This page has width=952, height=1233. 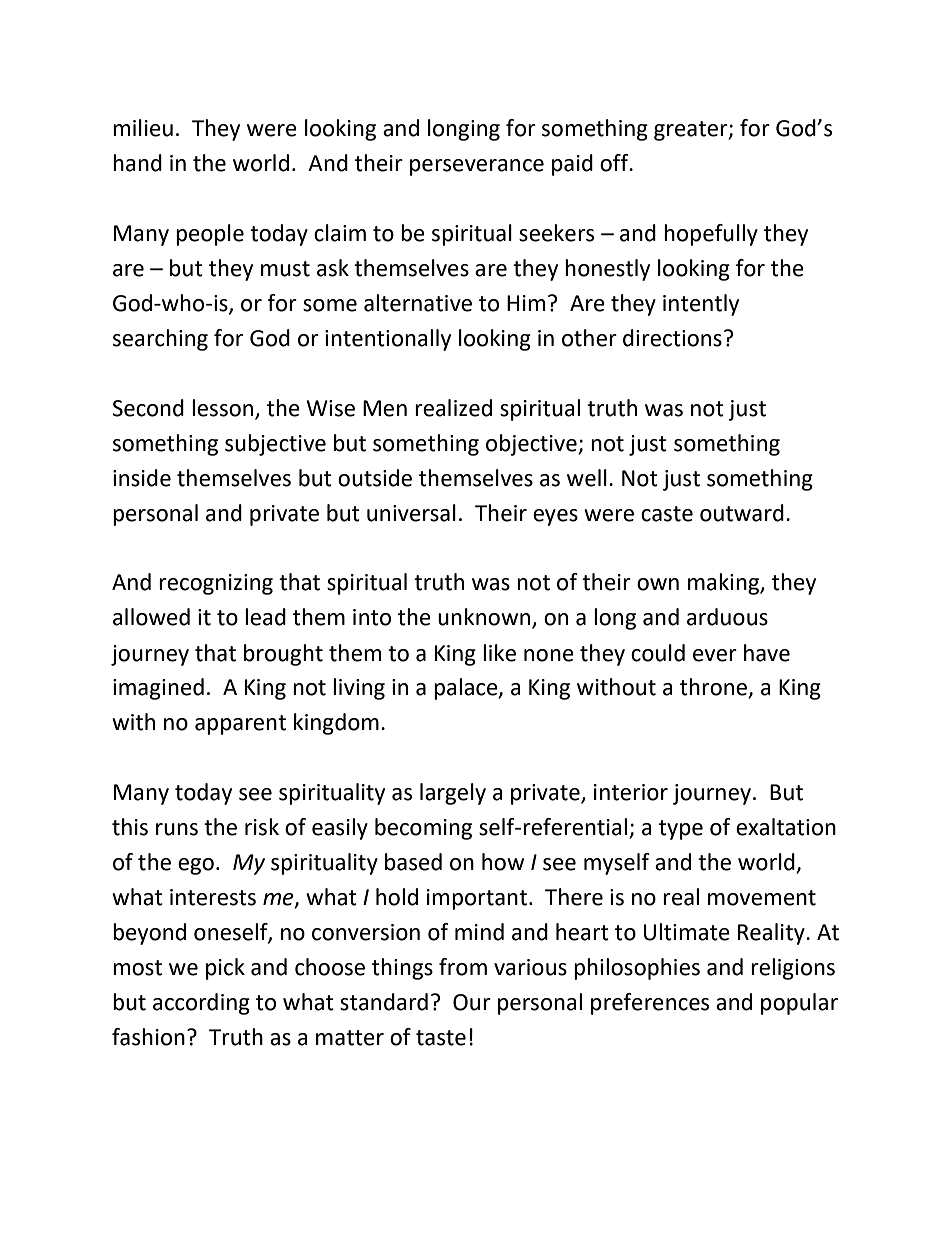 What do you see at coordinates (727, 617) in the page?
I see `arduous` at bounding box center [727, 617].
